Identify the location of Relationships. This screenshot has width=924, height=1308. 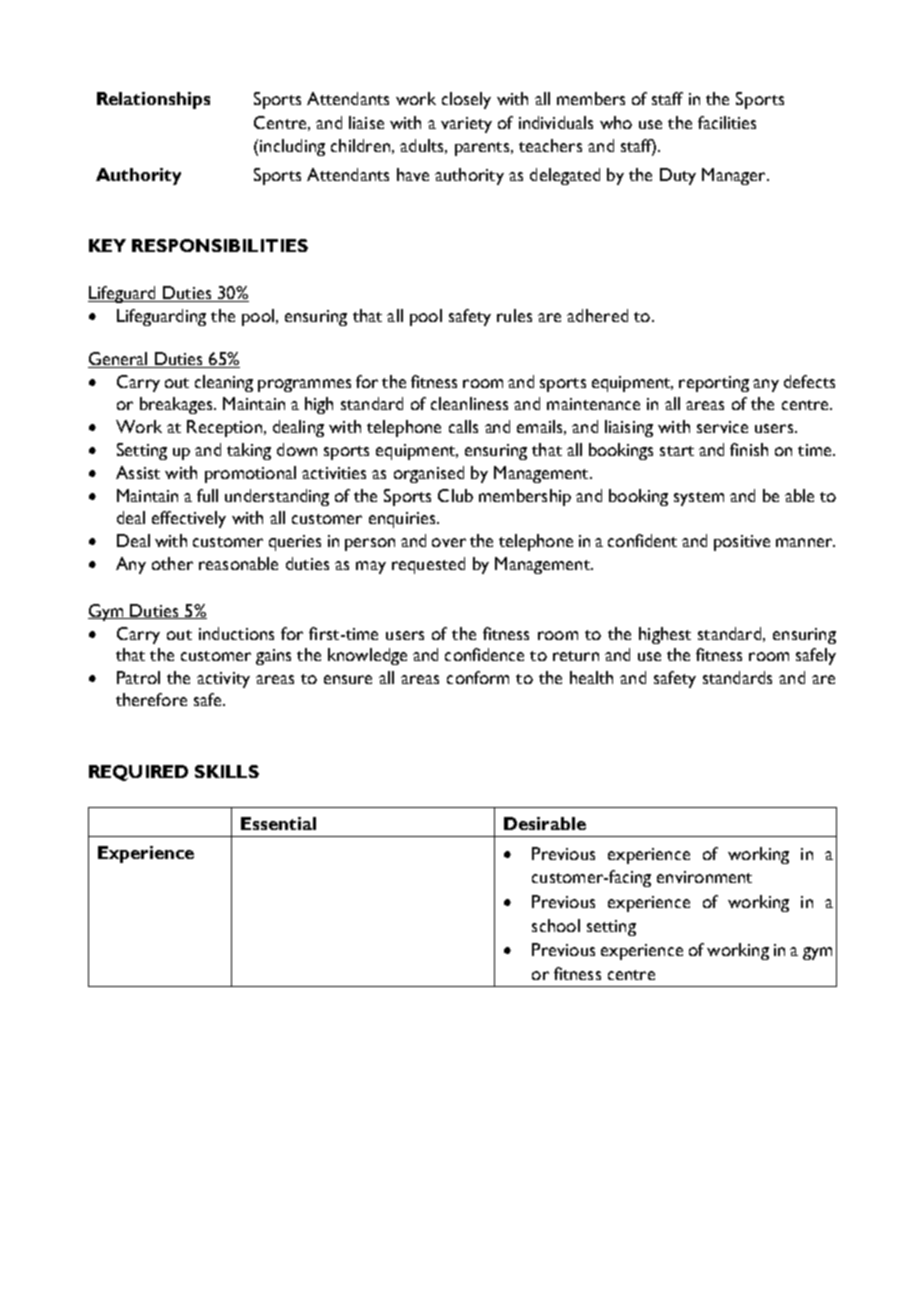
(153, 100).
